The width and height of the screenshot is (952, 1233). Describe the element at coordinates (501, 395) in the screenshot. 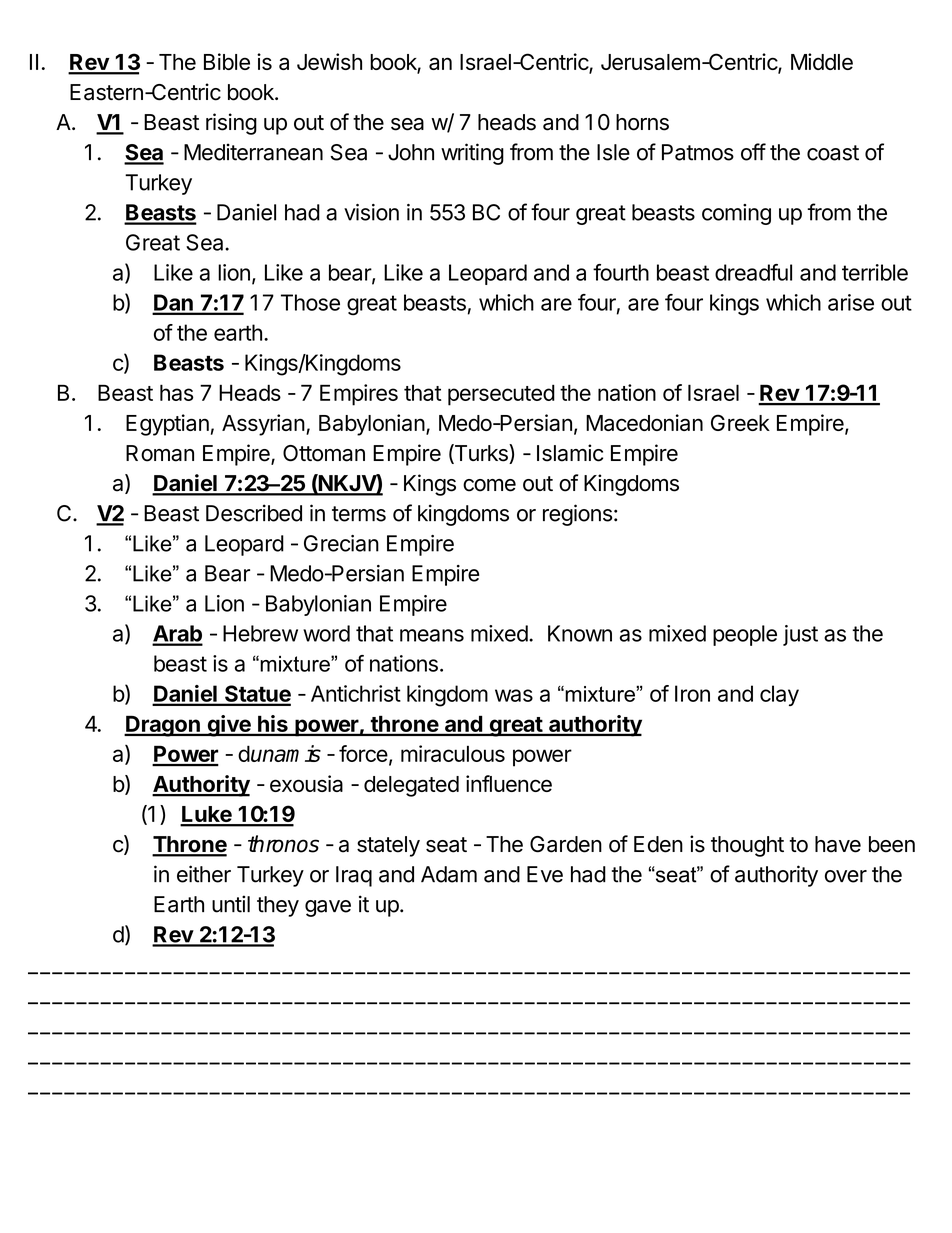

I see `persecuted` at that location.
